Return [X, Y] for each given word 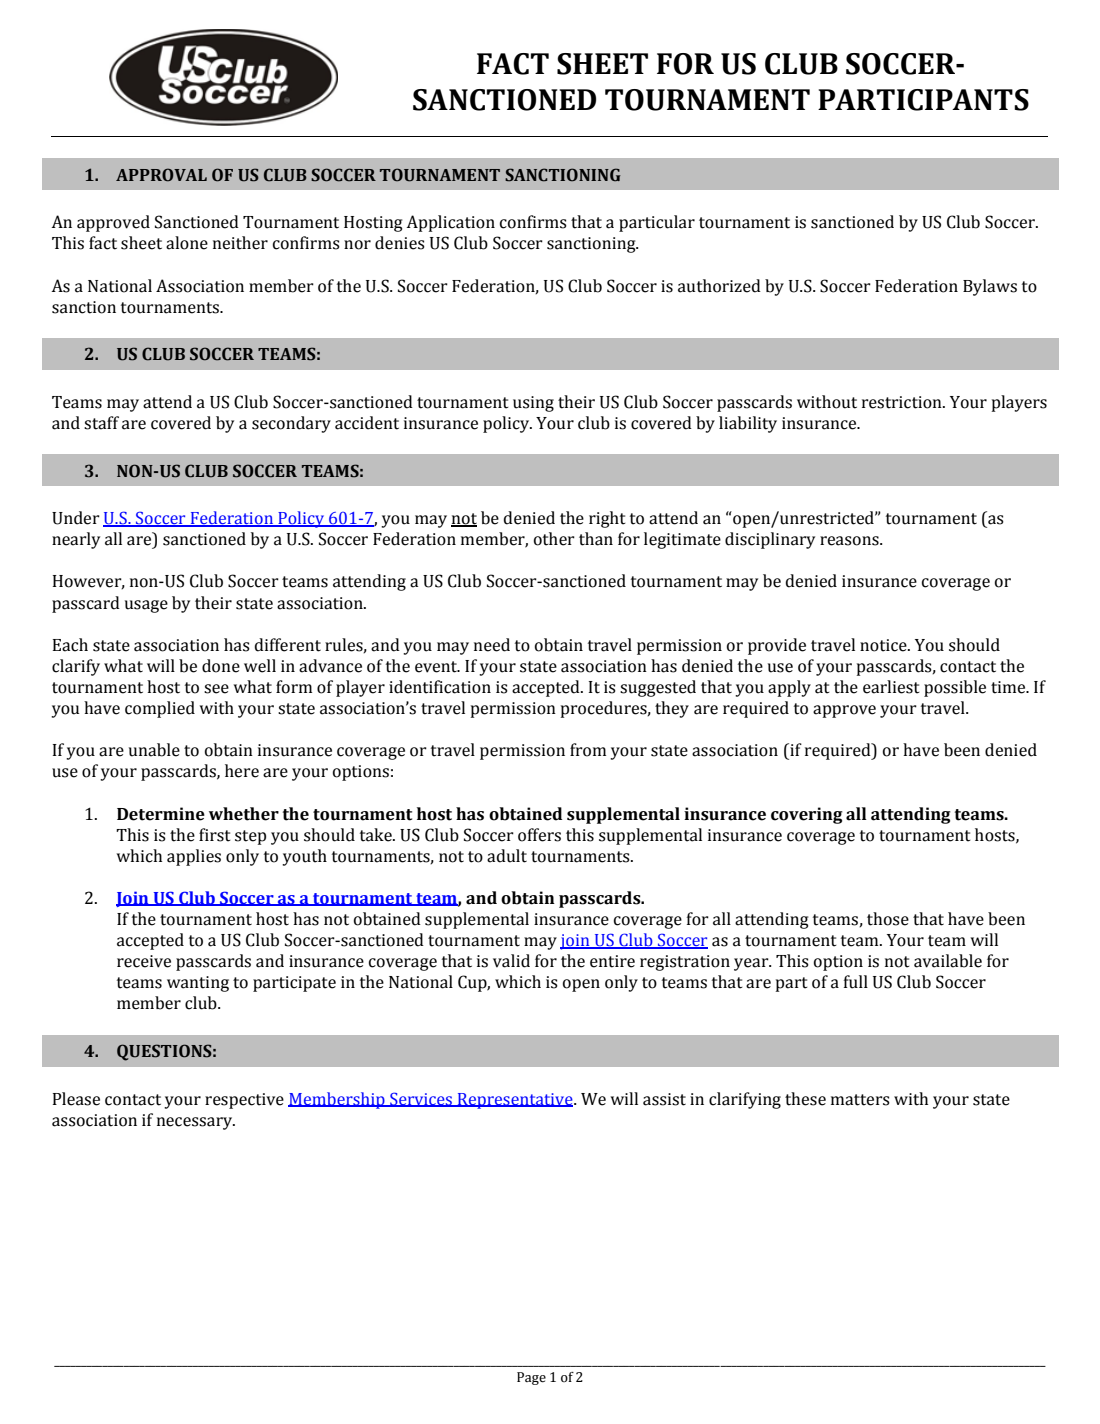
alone [187, 243]
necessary [196, 1123]
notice [884, 645]
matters [860, 1100]
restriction [903, 402]
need [492, 645]
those [888, 919]
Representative [515, 1101]
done [221, 666]
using [533, 404]
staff [101, 423]
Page [531, 1378]
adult [507, 856]
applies [194, 857]
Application [450, 223]
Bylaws [990, 287]
